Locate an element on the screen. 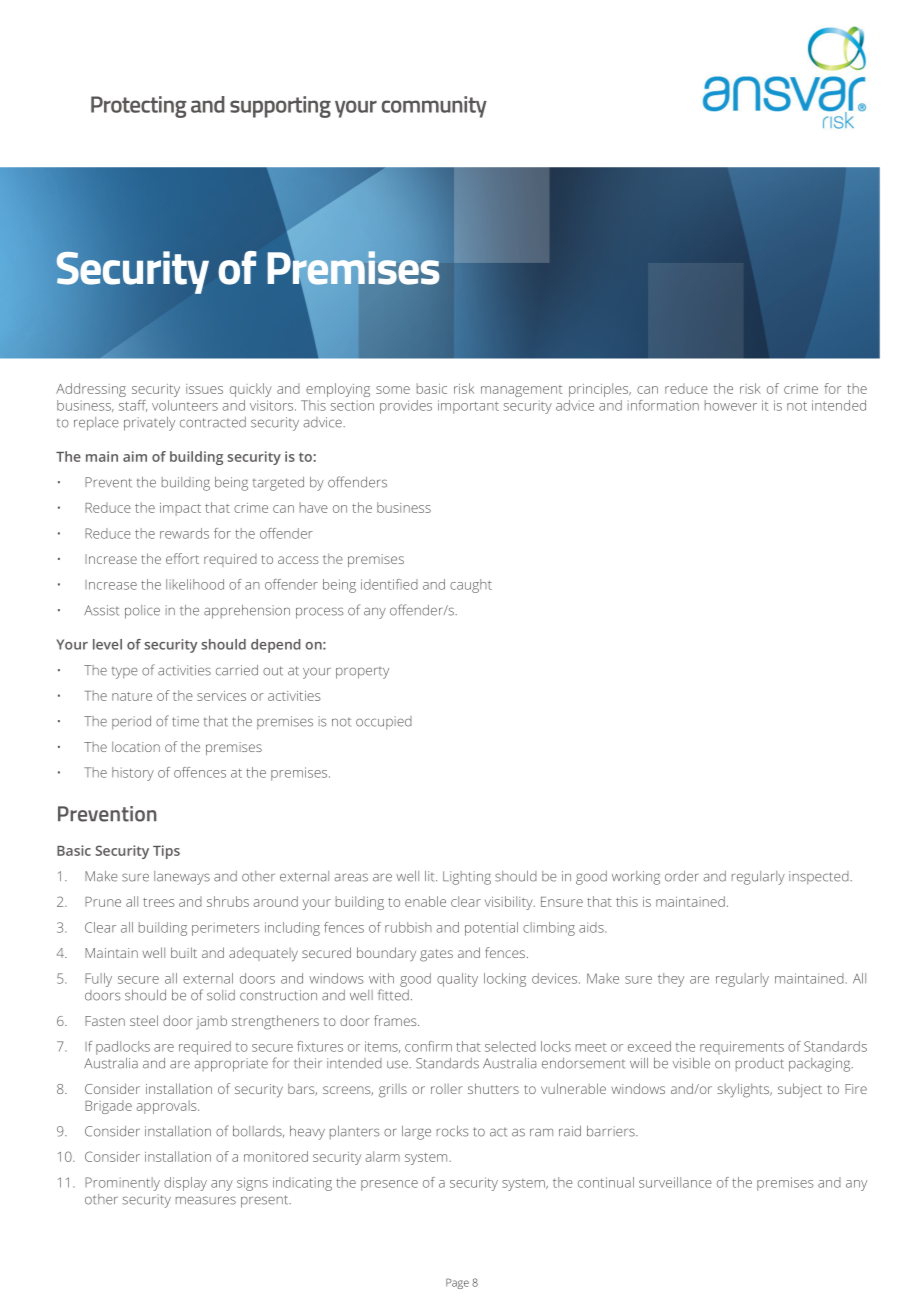 The width and height of the screenshot is (924, 1308). inspected is located at coordinates (820, 878).
